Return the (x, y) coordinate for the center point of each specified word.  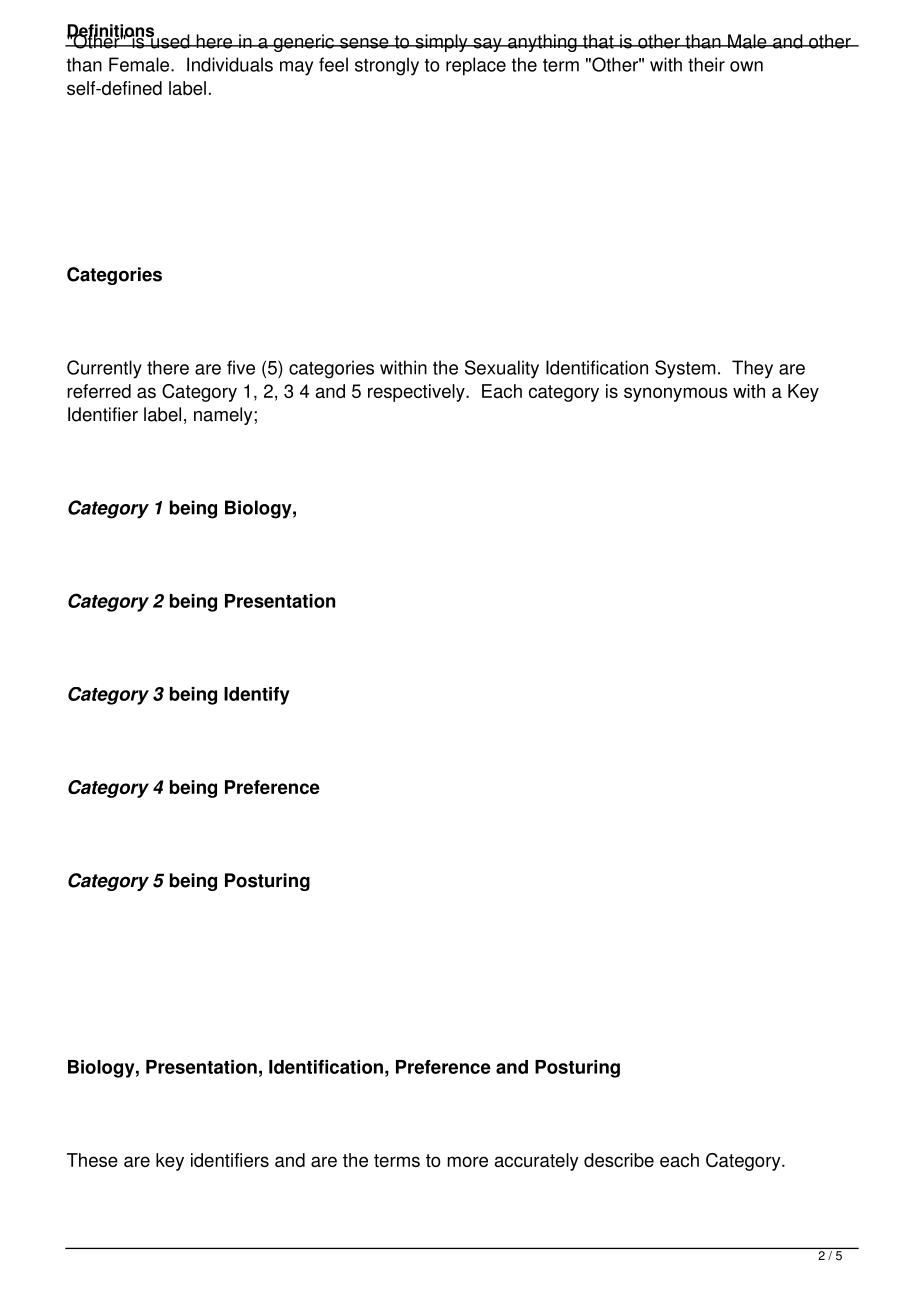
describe (619, 1160)
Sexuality (502, 369)
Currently (104, 369)
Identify (257, 696)
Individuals (230, 64)
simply (441, 43)
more (467, 1161)
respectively (417, 393)
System (685, 369)
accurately (537, 1162)
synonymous (676, 394)
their (706, 64)
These (92, 1160)
